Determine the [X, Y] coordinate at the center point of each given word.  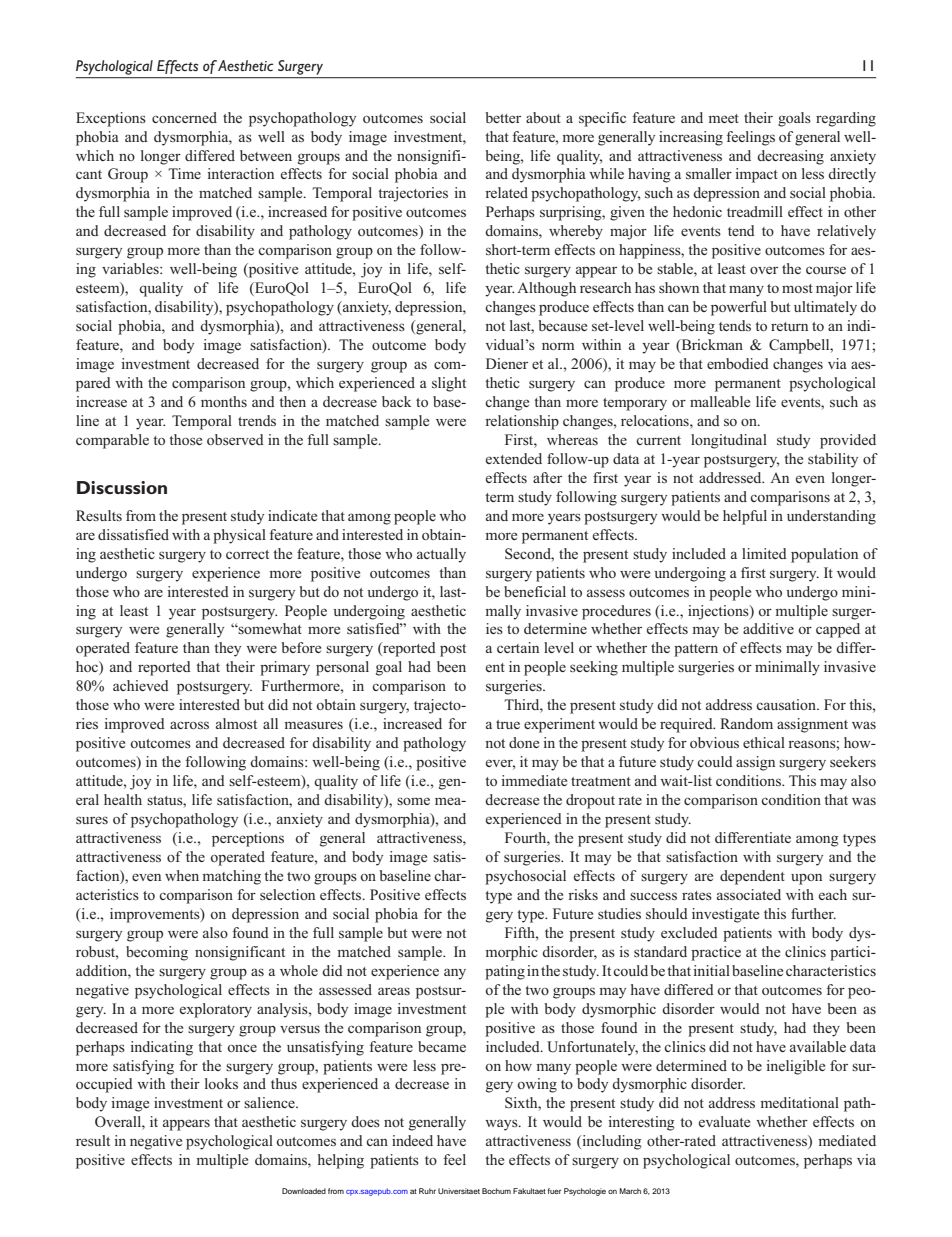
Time [184, 173]
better [503, 117]
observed [235, 439]
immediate [534, 780]
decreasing [790, 157]
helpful [745, 517]
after [547, 477]
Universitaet [459, 1191]
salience [270, 1102]
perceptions [248, 839]
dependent [752, 877]
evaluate [724, 1121]
